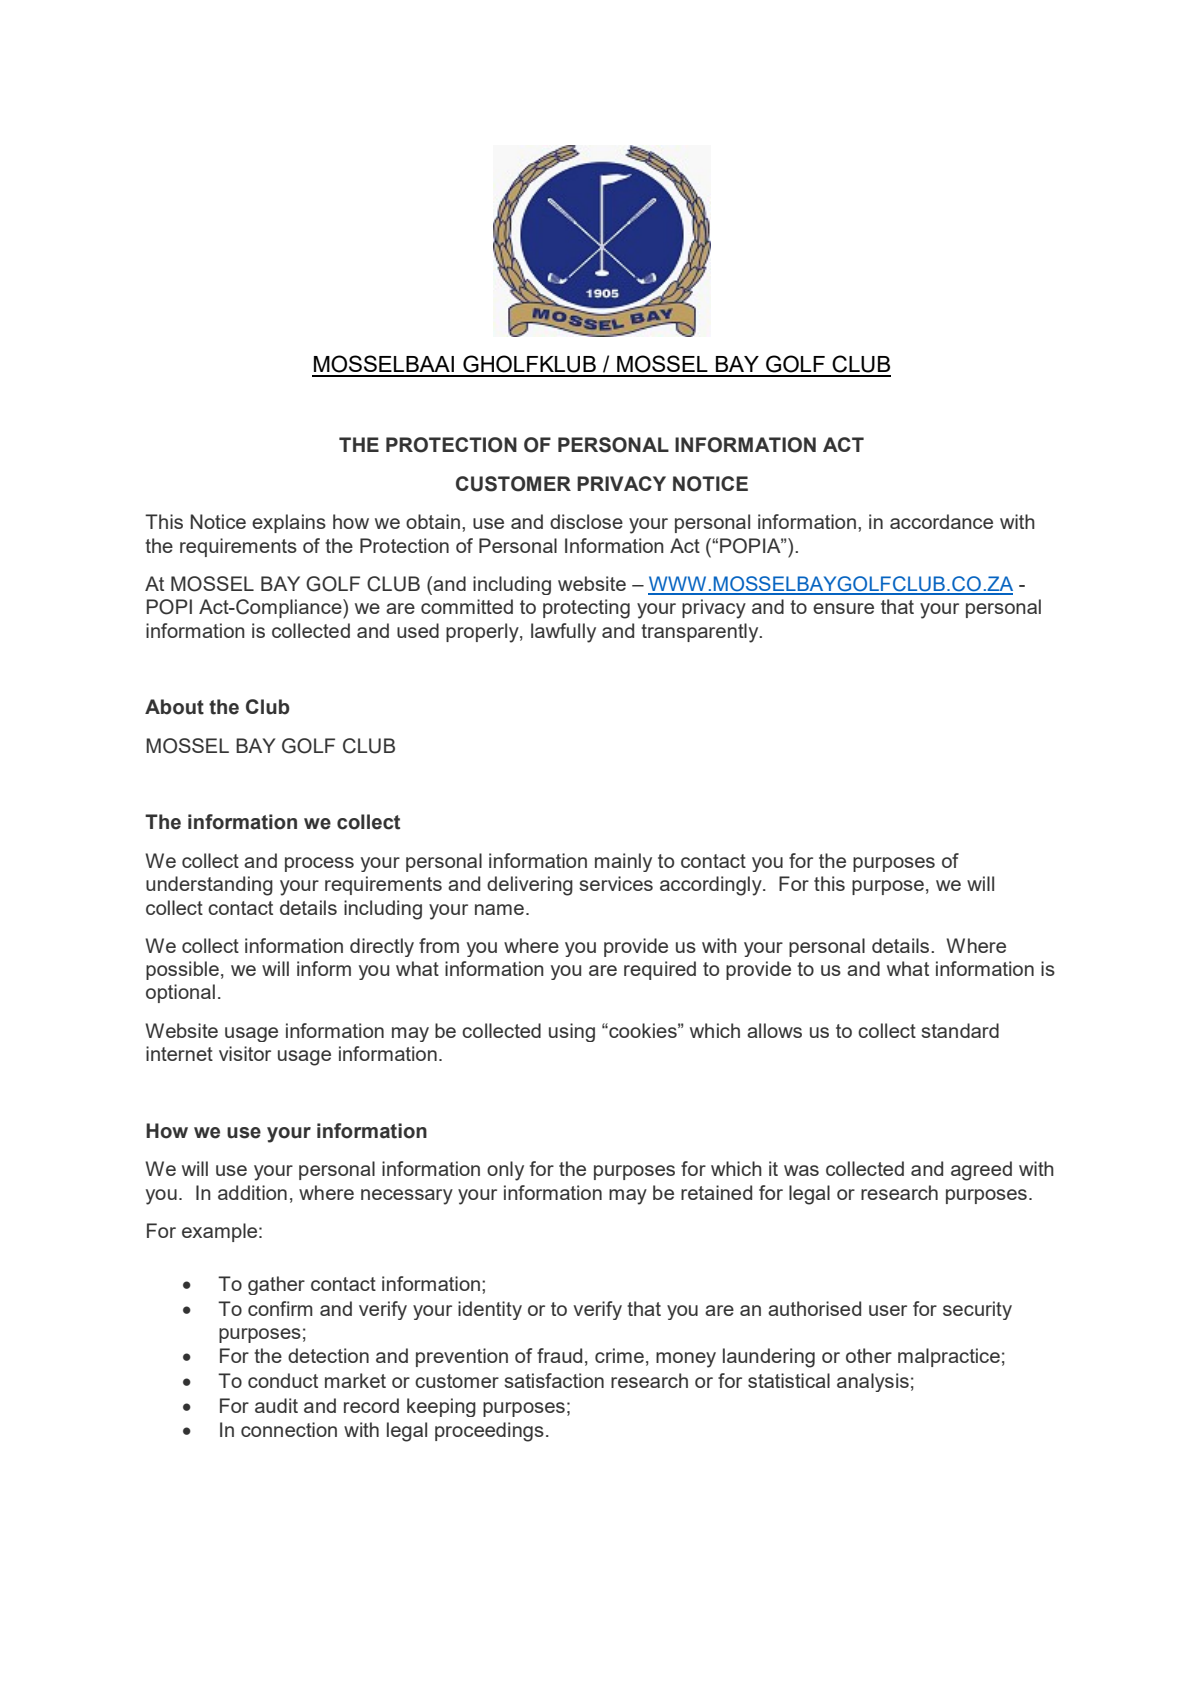 This page has width=1204, height=1702. I want to click on required, so click(660, 970).
